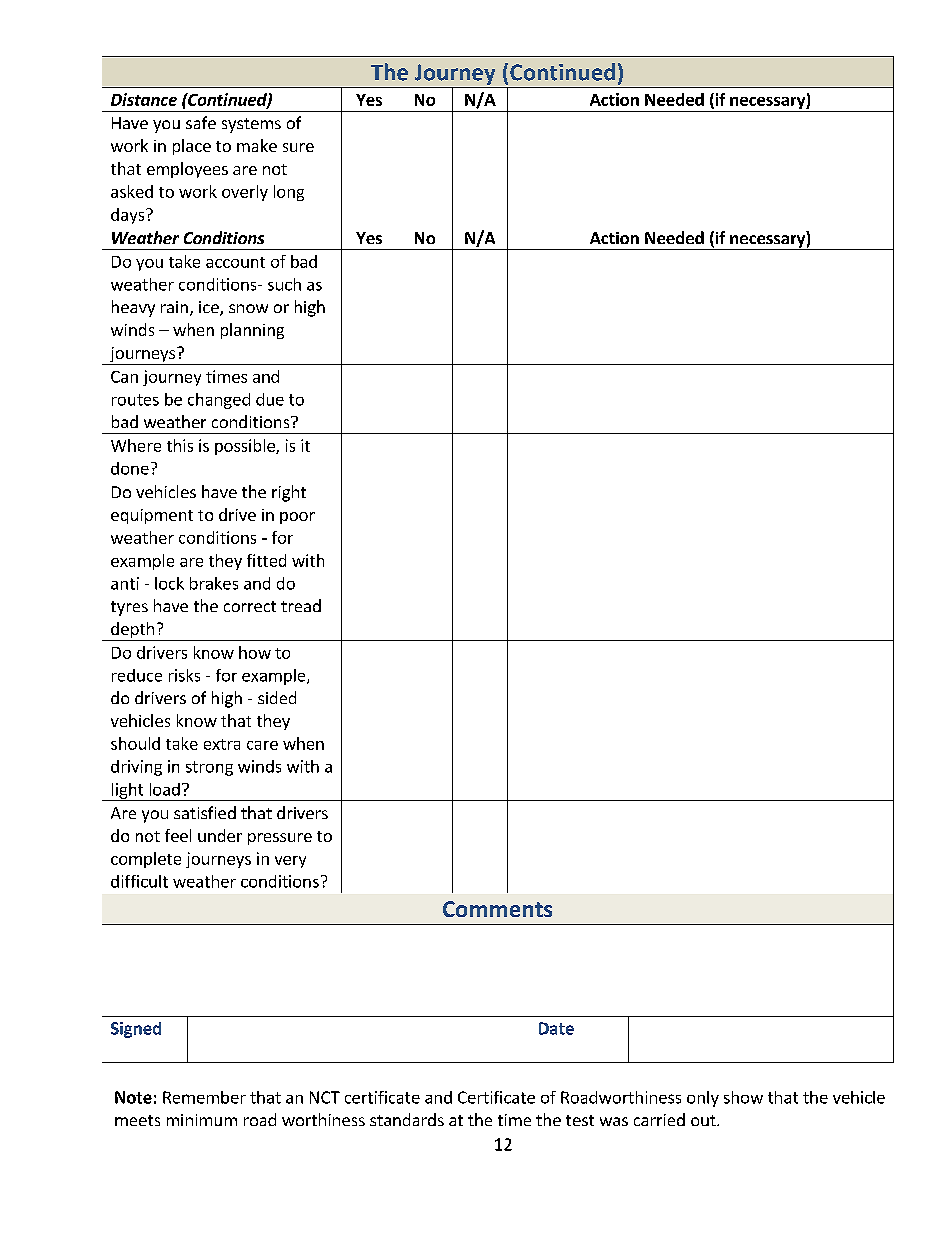 This page has height=1233, width=952. Describe the element at coordinates (703, 1099) in the page. I see `only` at that location.
